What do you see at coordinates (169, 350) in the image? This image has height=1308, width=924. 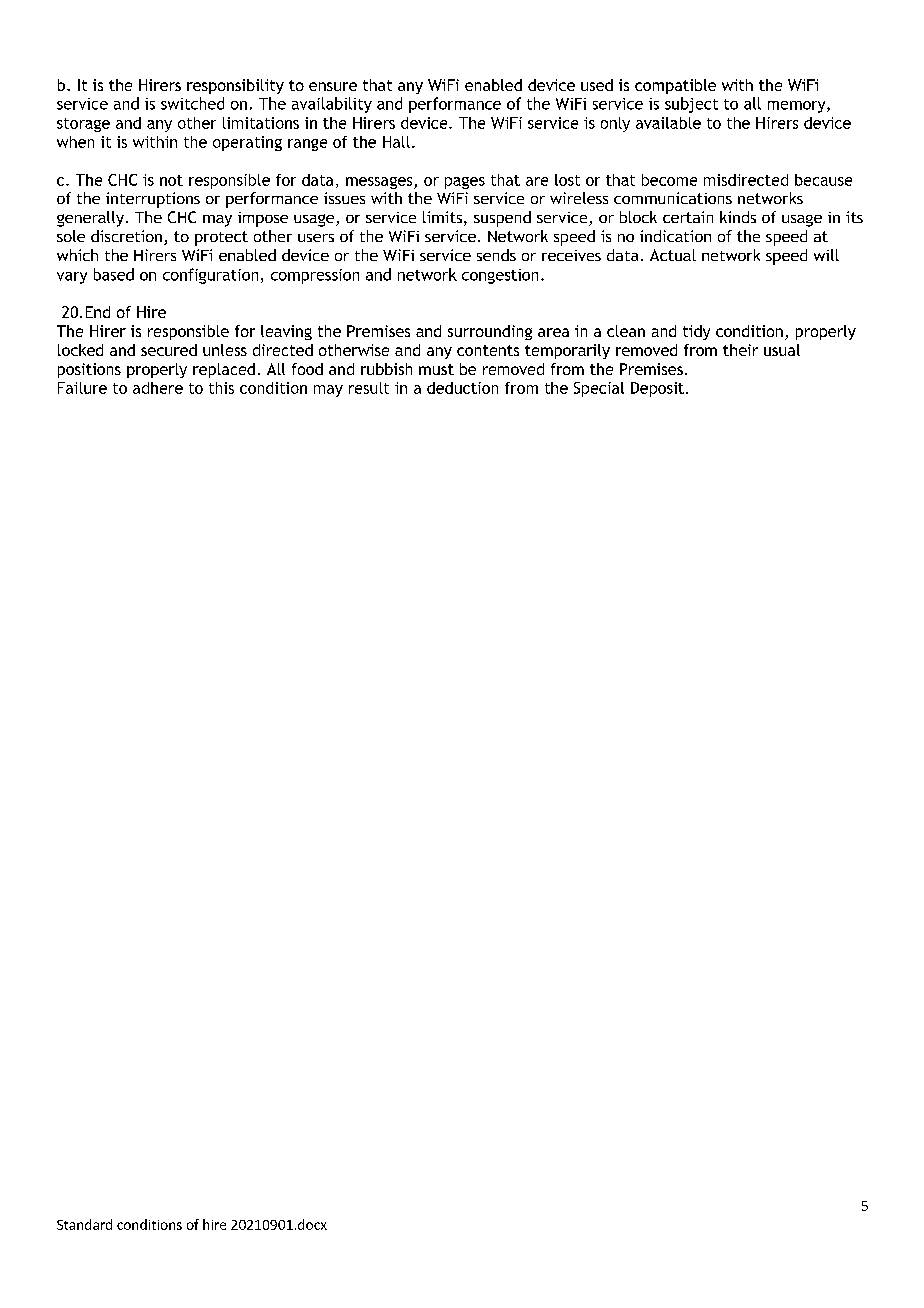 I see `secured` at bounding box center [169, 350].
